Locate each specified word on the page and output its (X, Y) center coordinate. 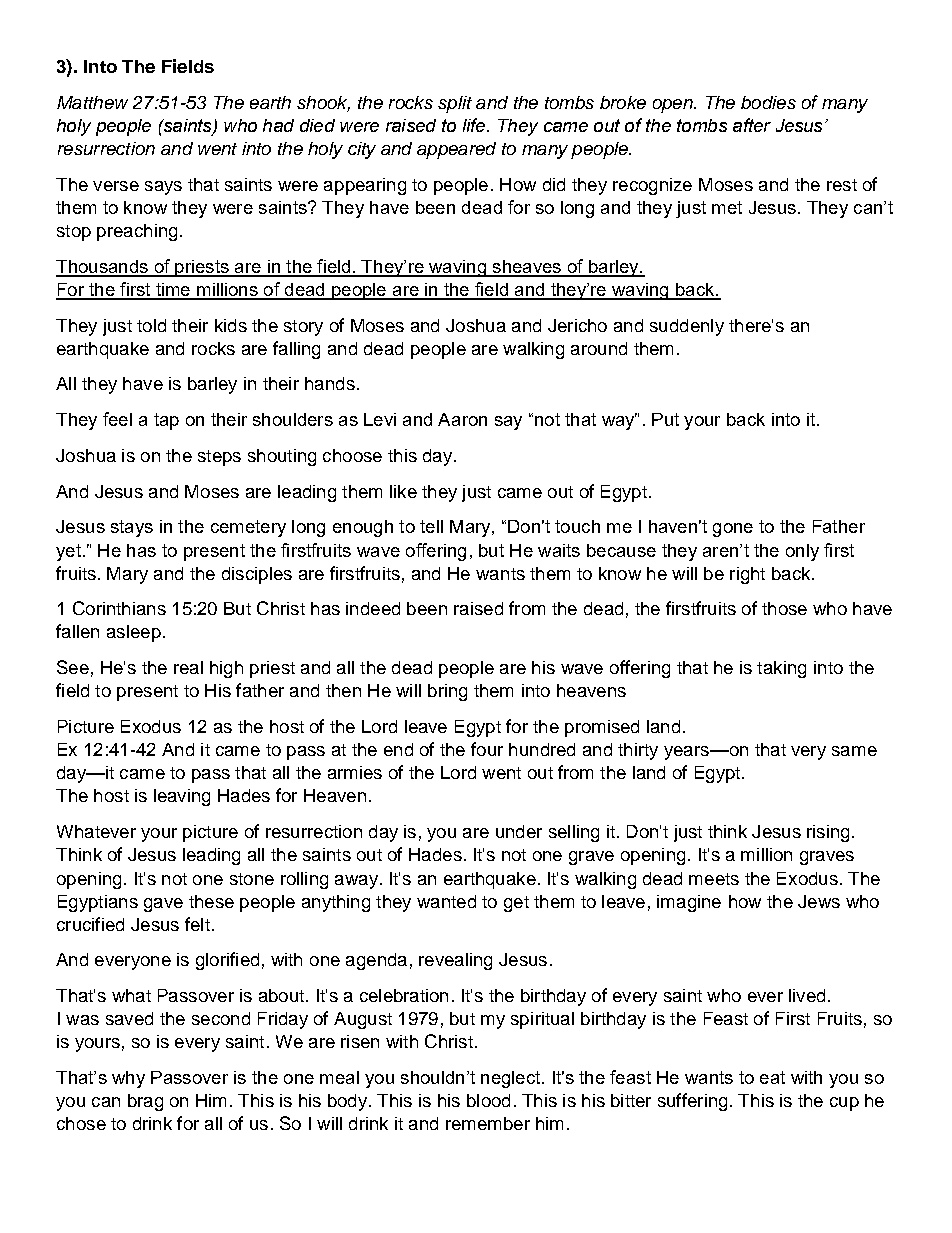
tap (166, 421)
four (487, 749)
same (854, 751)
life (475, 125)
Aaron (462, 419)
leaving (182, 797)
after (752, 125)
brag (145, 1102)
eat (772, 1077)
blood (488, 1100)
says (163, 188)
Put (665, 419)
